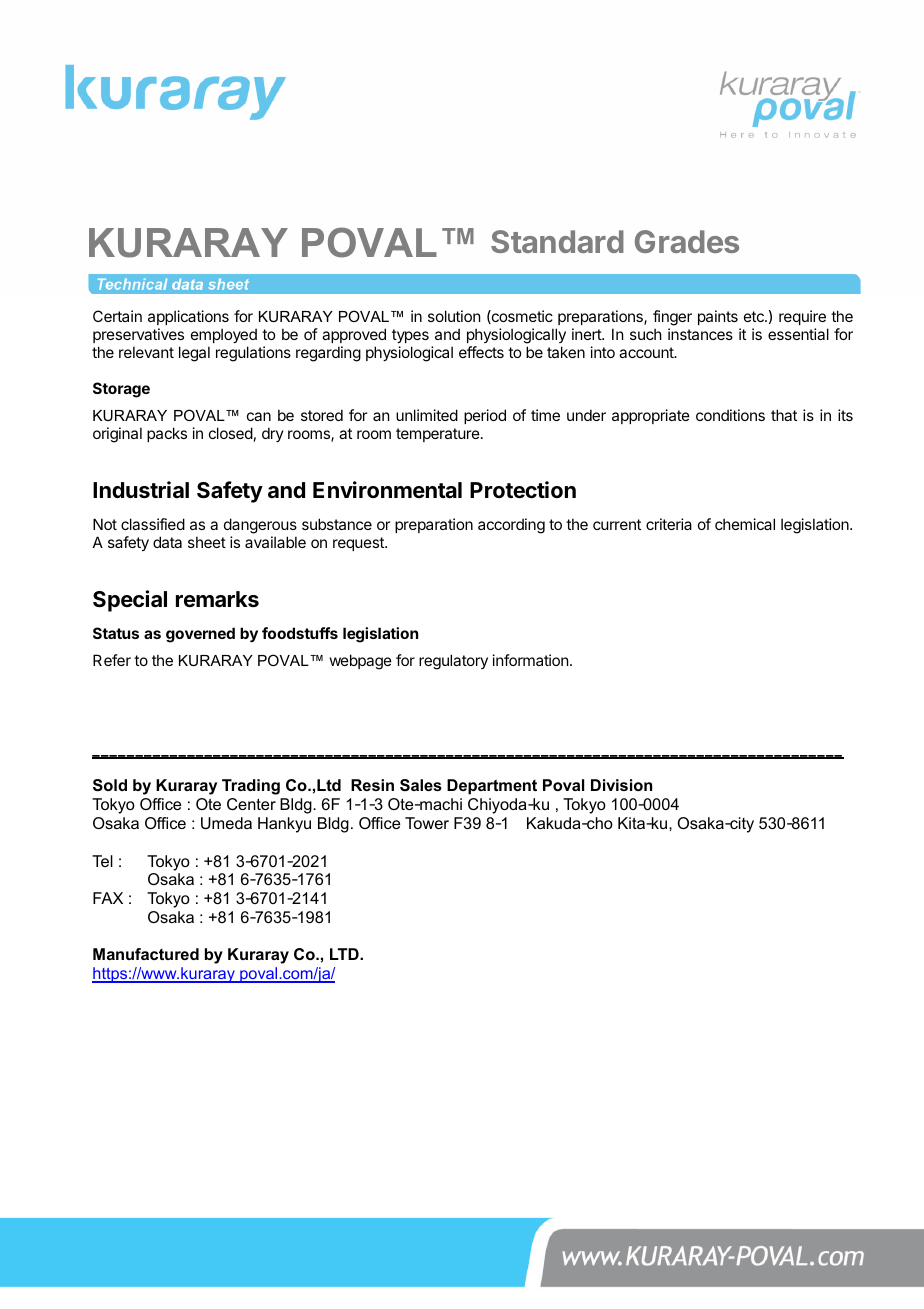 Image resolution: width=924 pixels, height=1309 pixels. Describe the element at coordinates (188, 319) in the document. I see `applications` at that location.
